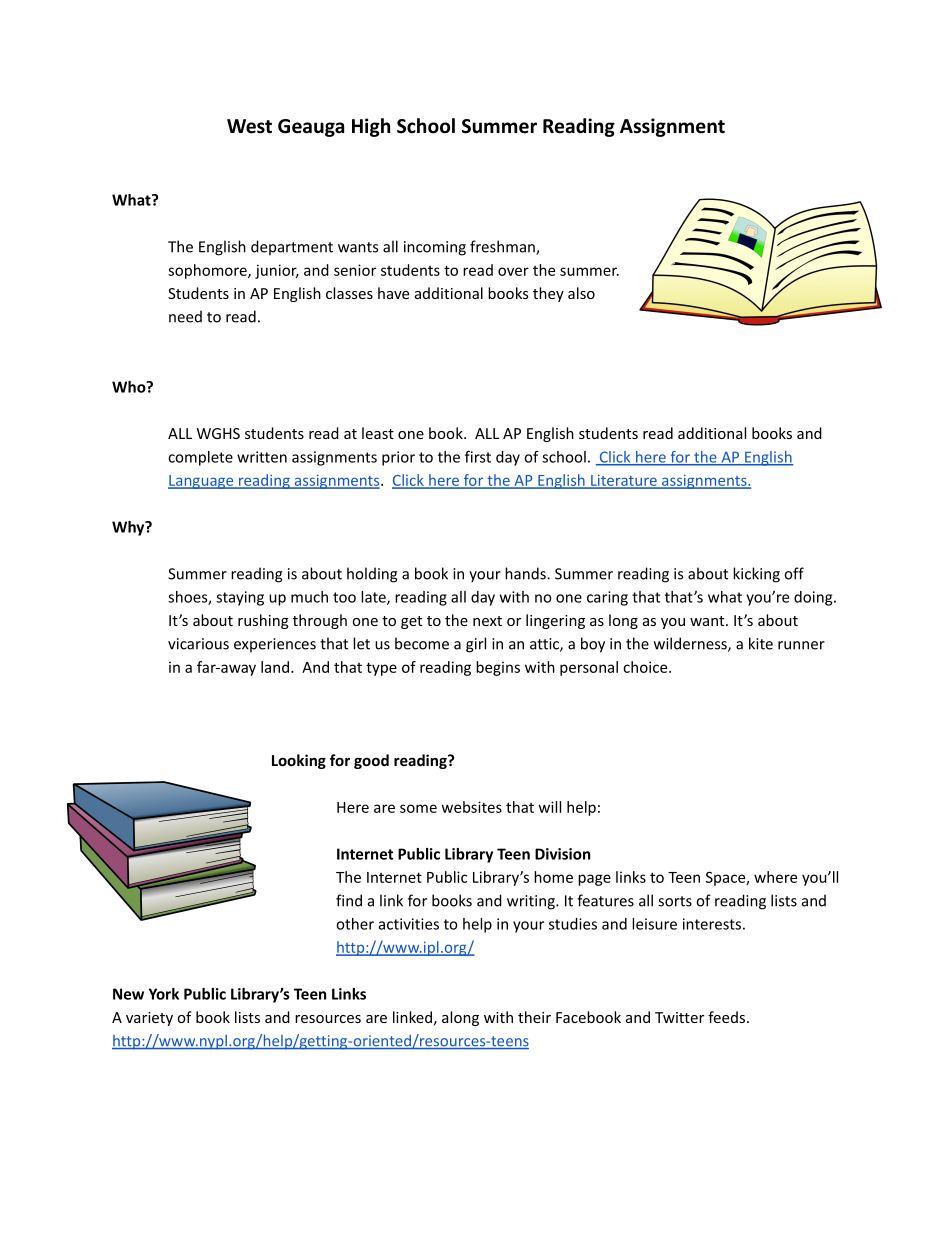 This page has width=952, height=1233. Describe the element at coordinates (526, 573) in the page. I see `hands` at that location.
